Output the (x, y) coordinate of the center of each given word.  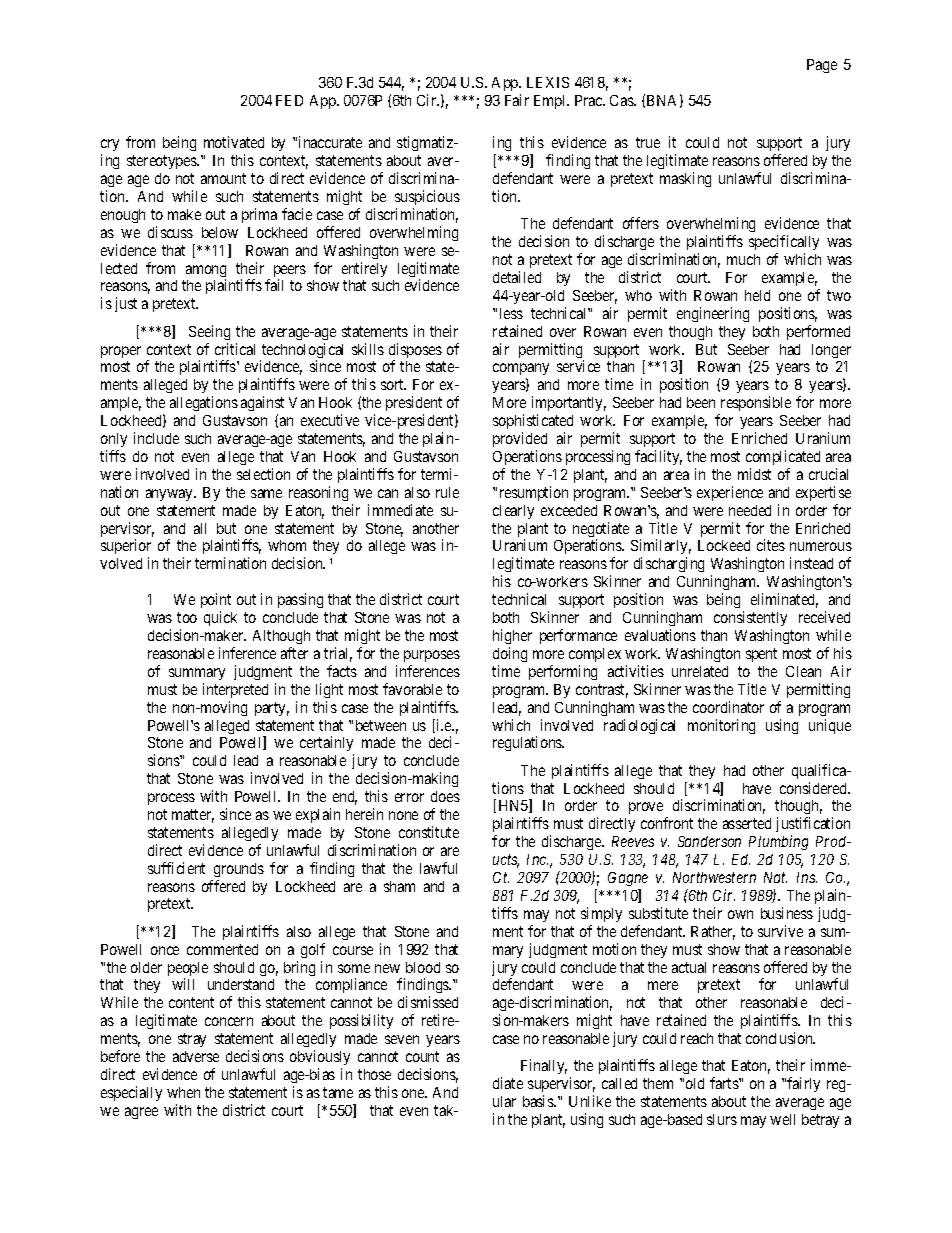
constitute (429, 832)
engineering (713, 314)
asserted (747, 823)
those (374, 1074)
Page (822, 66)
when (183, 1092)
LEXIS (548, 82)
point (216, 602)
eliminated (784, 600)
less (511, 313)
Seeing (209, 332)
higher (512, 636)
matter (193, 816)
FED (289, 100)
